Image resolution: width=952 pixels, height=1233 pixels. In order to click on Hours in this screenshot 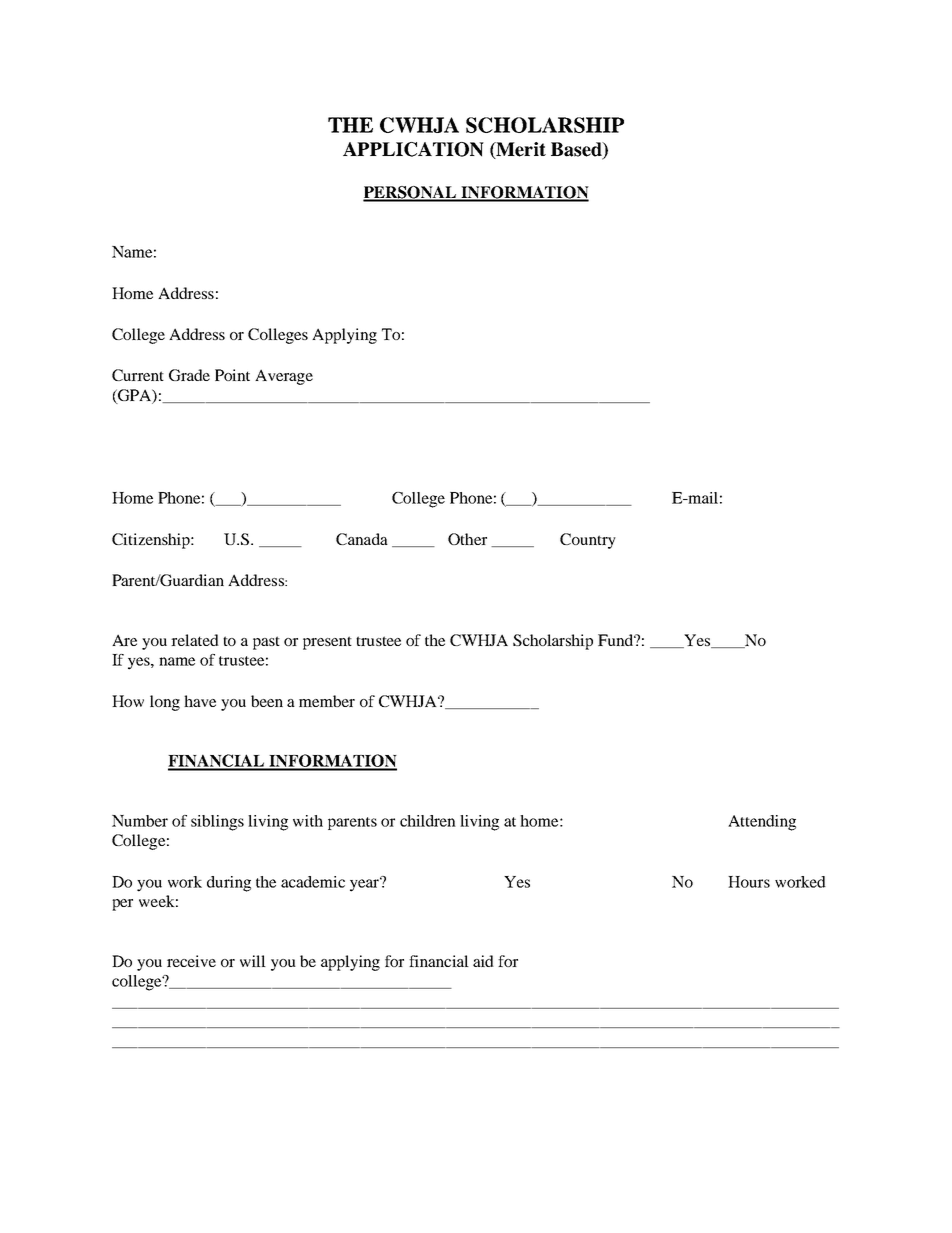, I will do `click(749, 882)`.
